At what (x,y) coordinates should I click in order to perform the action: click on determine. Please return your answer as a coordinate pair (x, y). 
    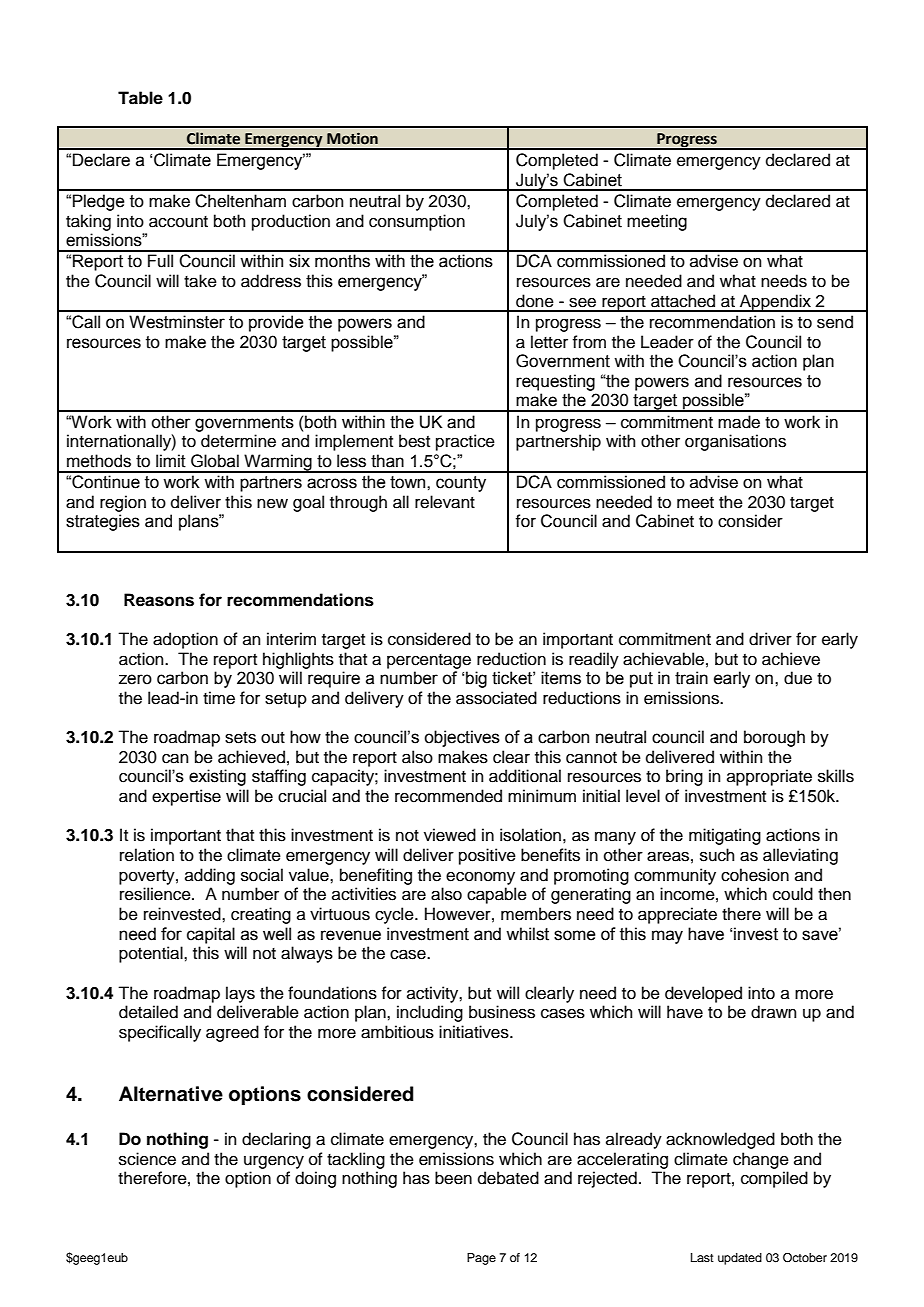
    Looking at the image, I should click on (238, 441).
